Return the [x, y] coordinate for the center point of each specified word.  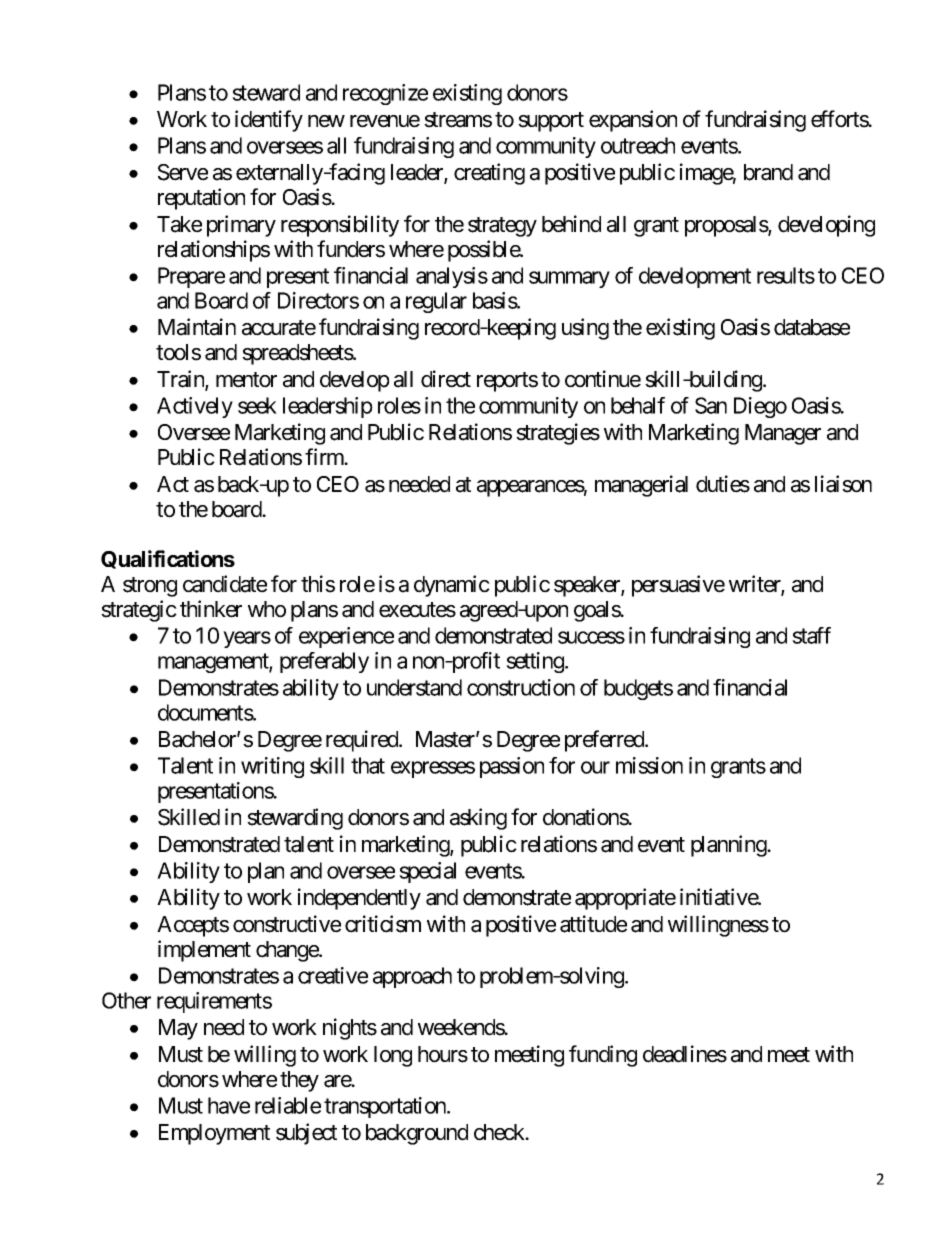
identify [269, 121]
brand [768, 172]
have [229, 1105]
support [551, 122]
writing [272, 767]
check [500, 1132]
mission [649, 765]
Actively [195, 407]
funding [603, 1056]
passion [512, 767]
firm [325, 456]
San [711, 405]
